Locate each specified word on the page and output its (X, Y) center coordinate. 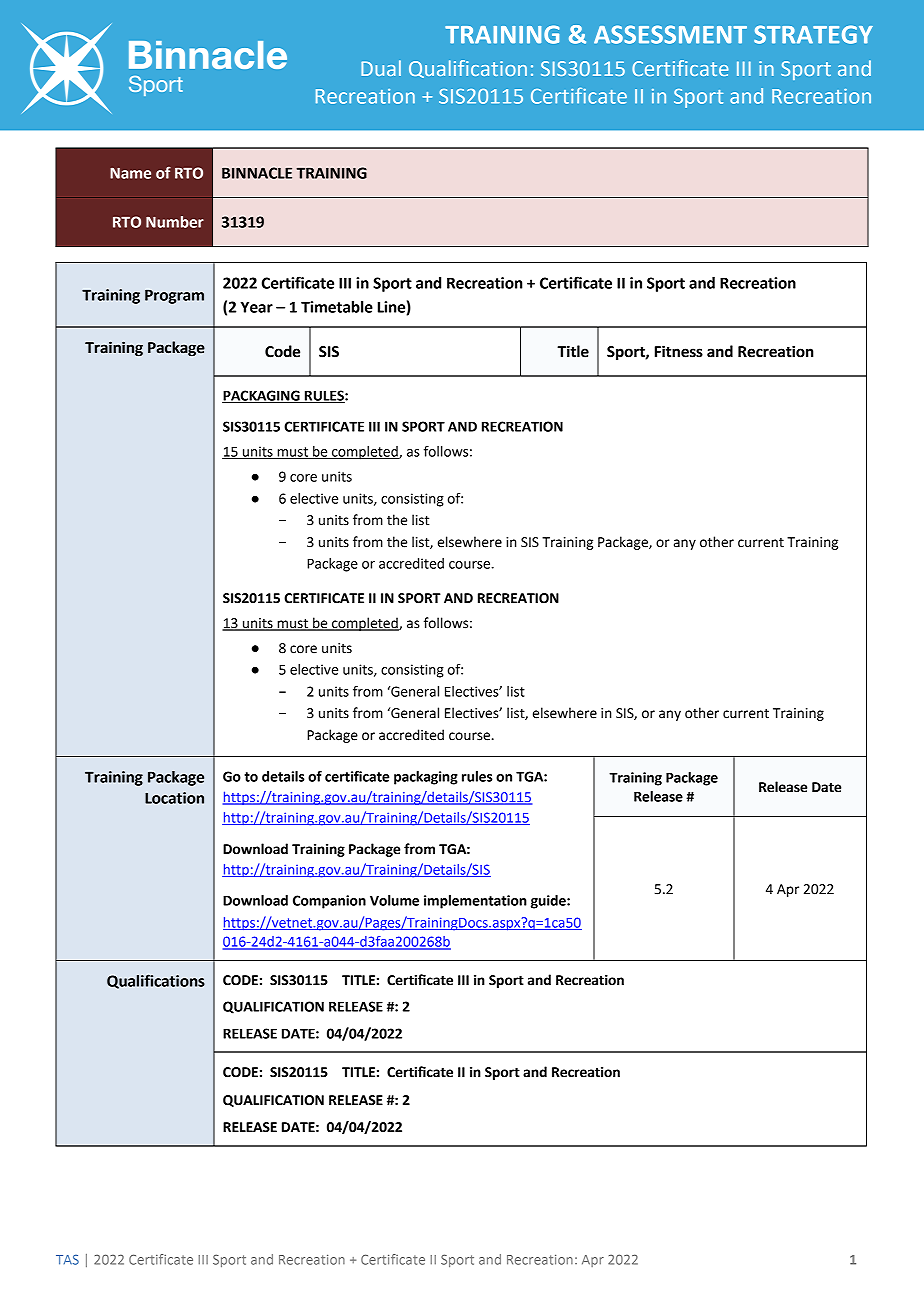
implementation (475, 902)
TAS (67, 1260)
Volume (394, 900)
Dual (381, 68)
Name (130, 173)
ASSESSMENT (670, 34)
